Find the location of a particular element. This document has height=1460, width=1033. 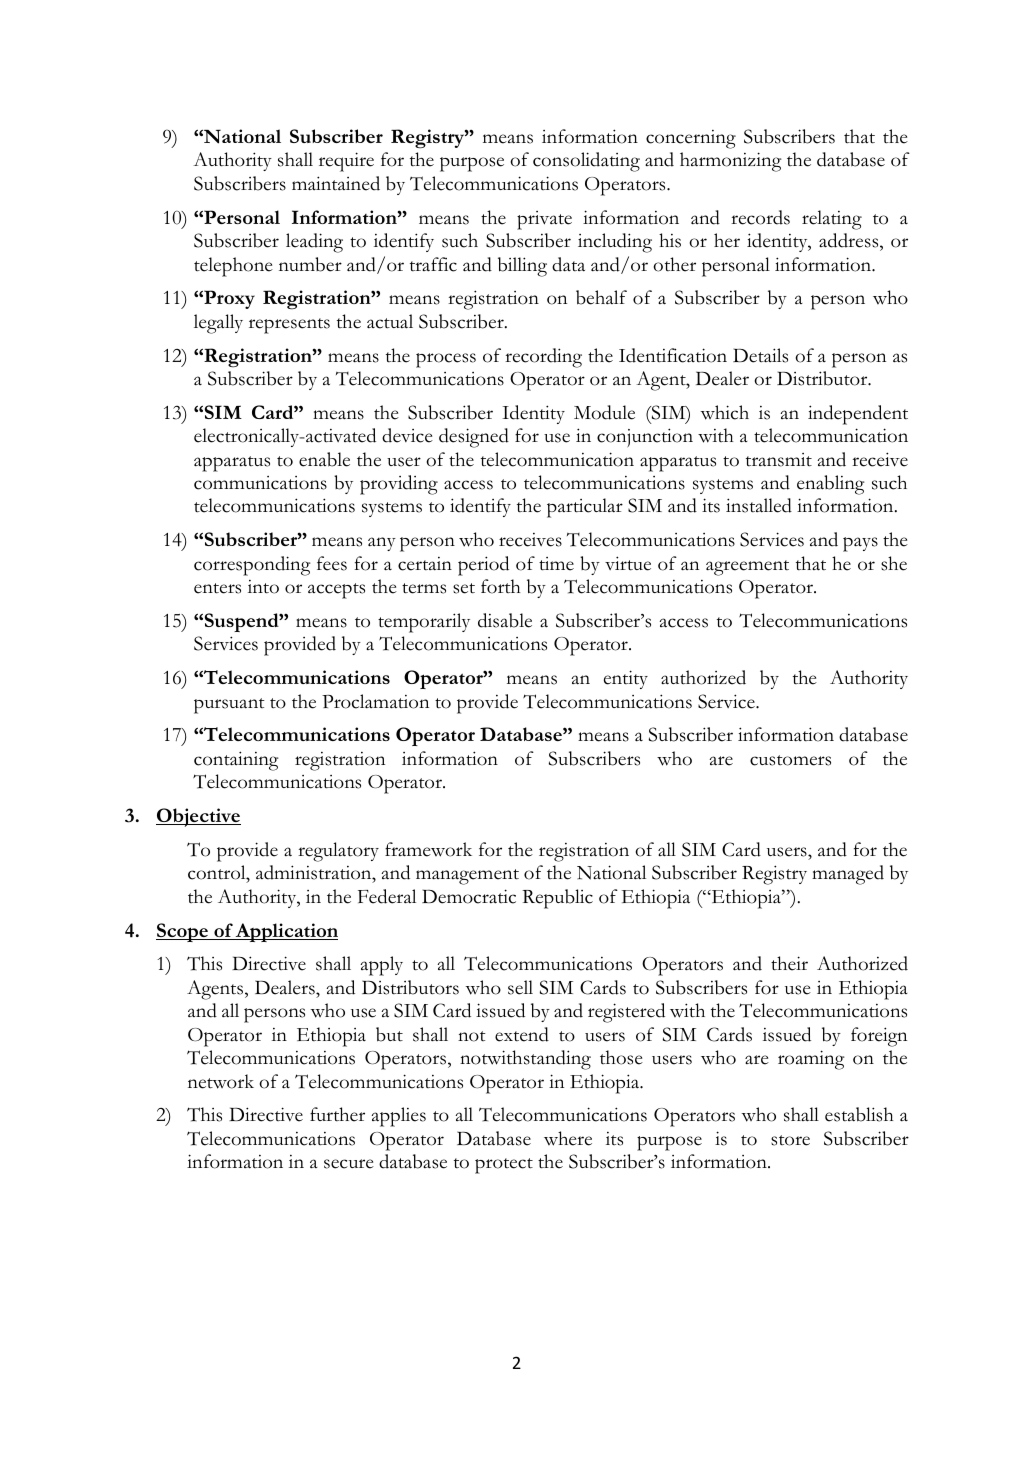

customers is located at coordinates (790, 760).
